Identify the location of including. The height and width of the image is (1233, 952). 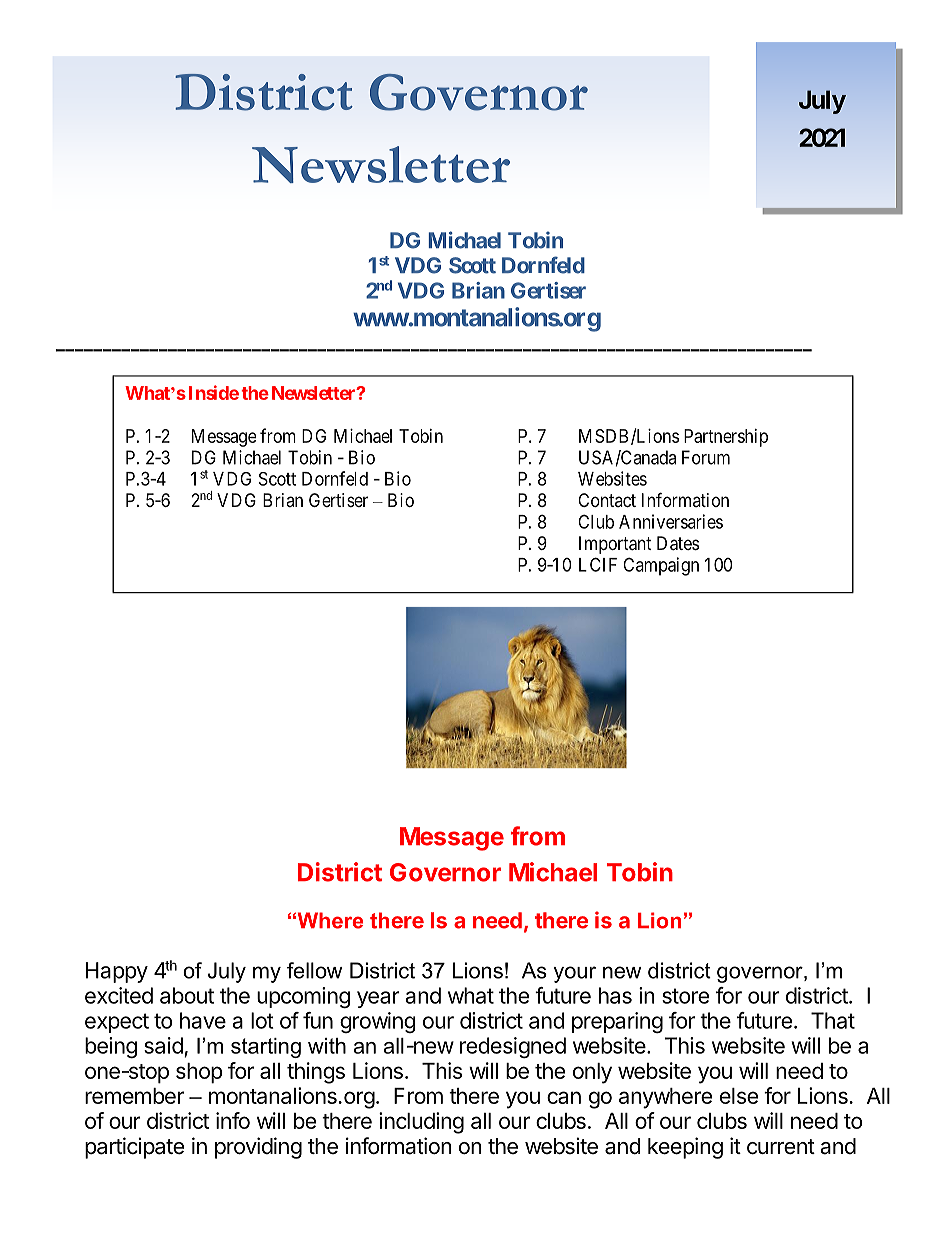
(421, 1123).
